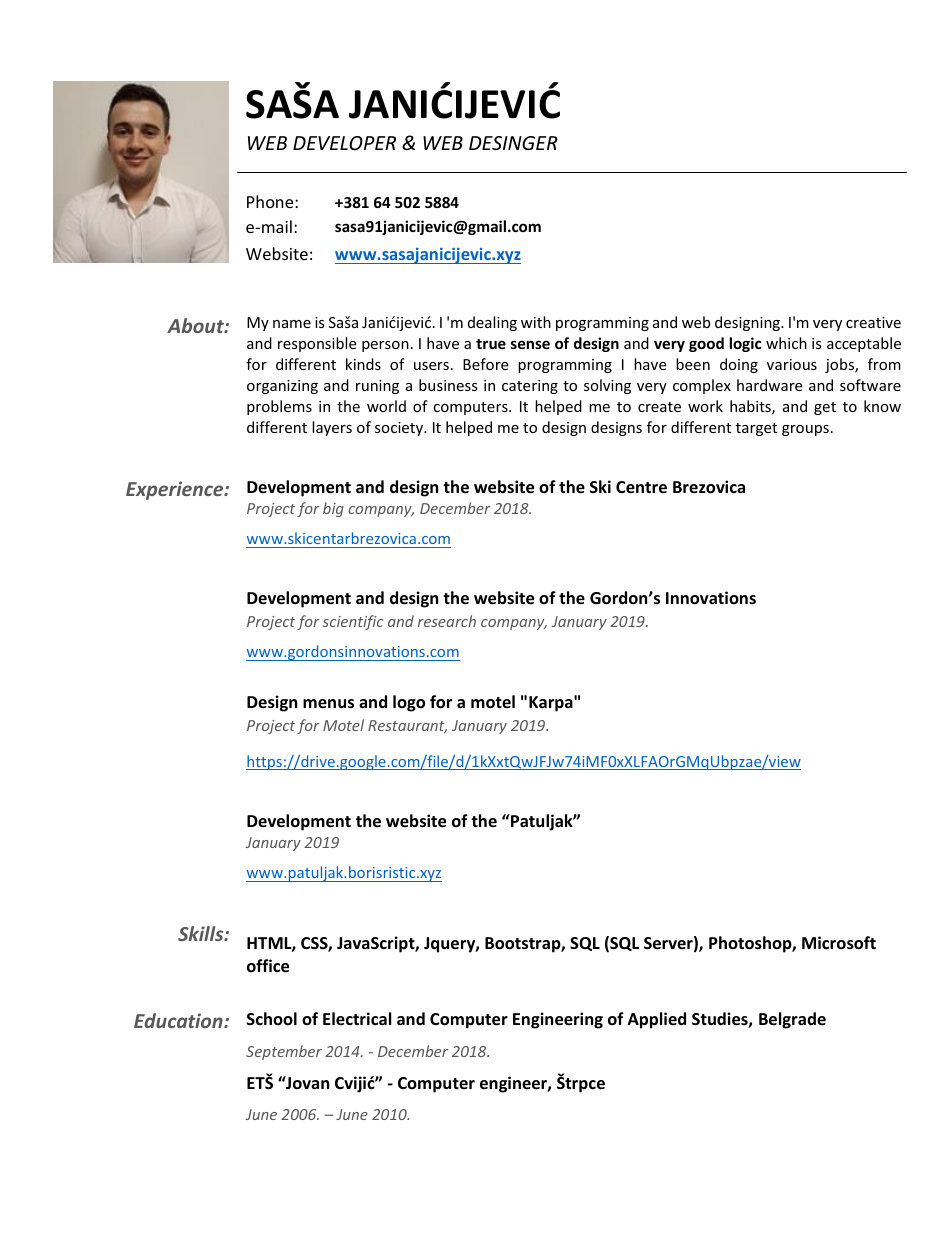 The image size is (952, 1233). What do you see at coordinates (282, 387) in the screenshot?
I see `organizing` at bounding box center [282, 387].
